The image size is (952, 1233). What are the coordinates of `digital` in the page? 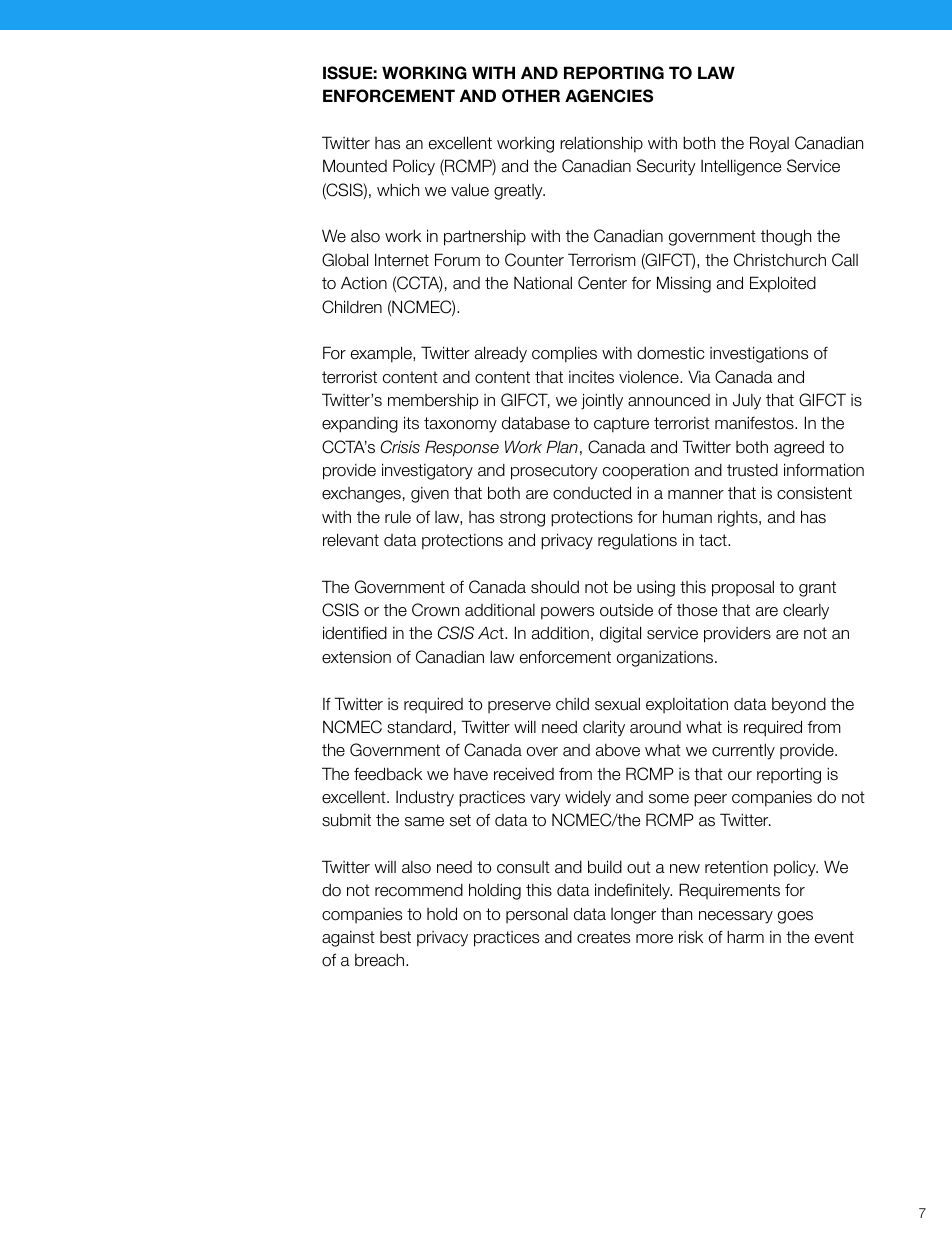 It's located at (620, 634).
